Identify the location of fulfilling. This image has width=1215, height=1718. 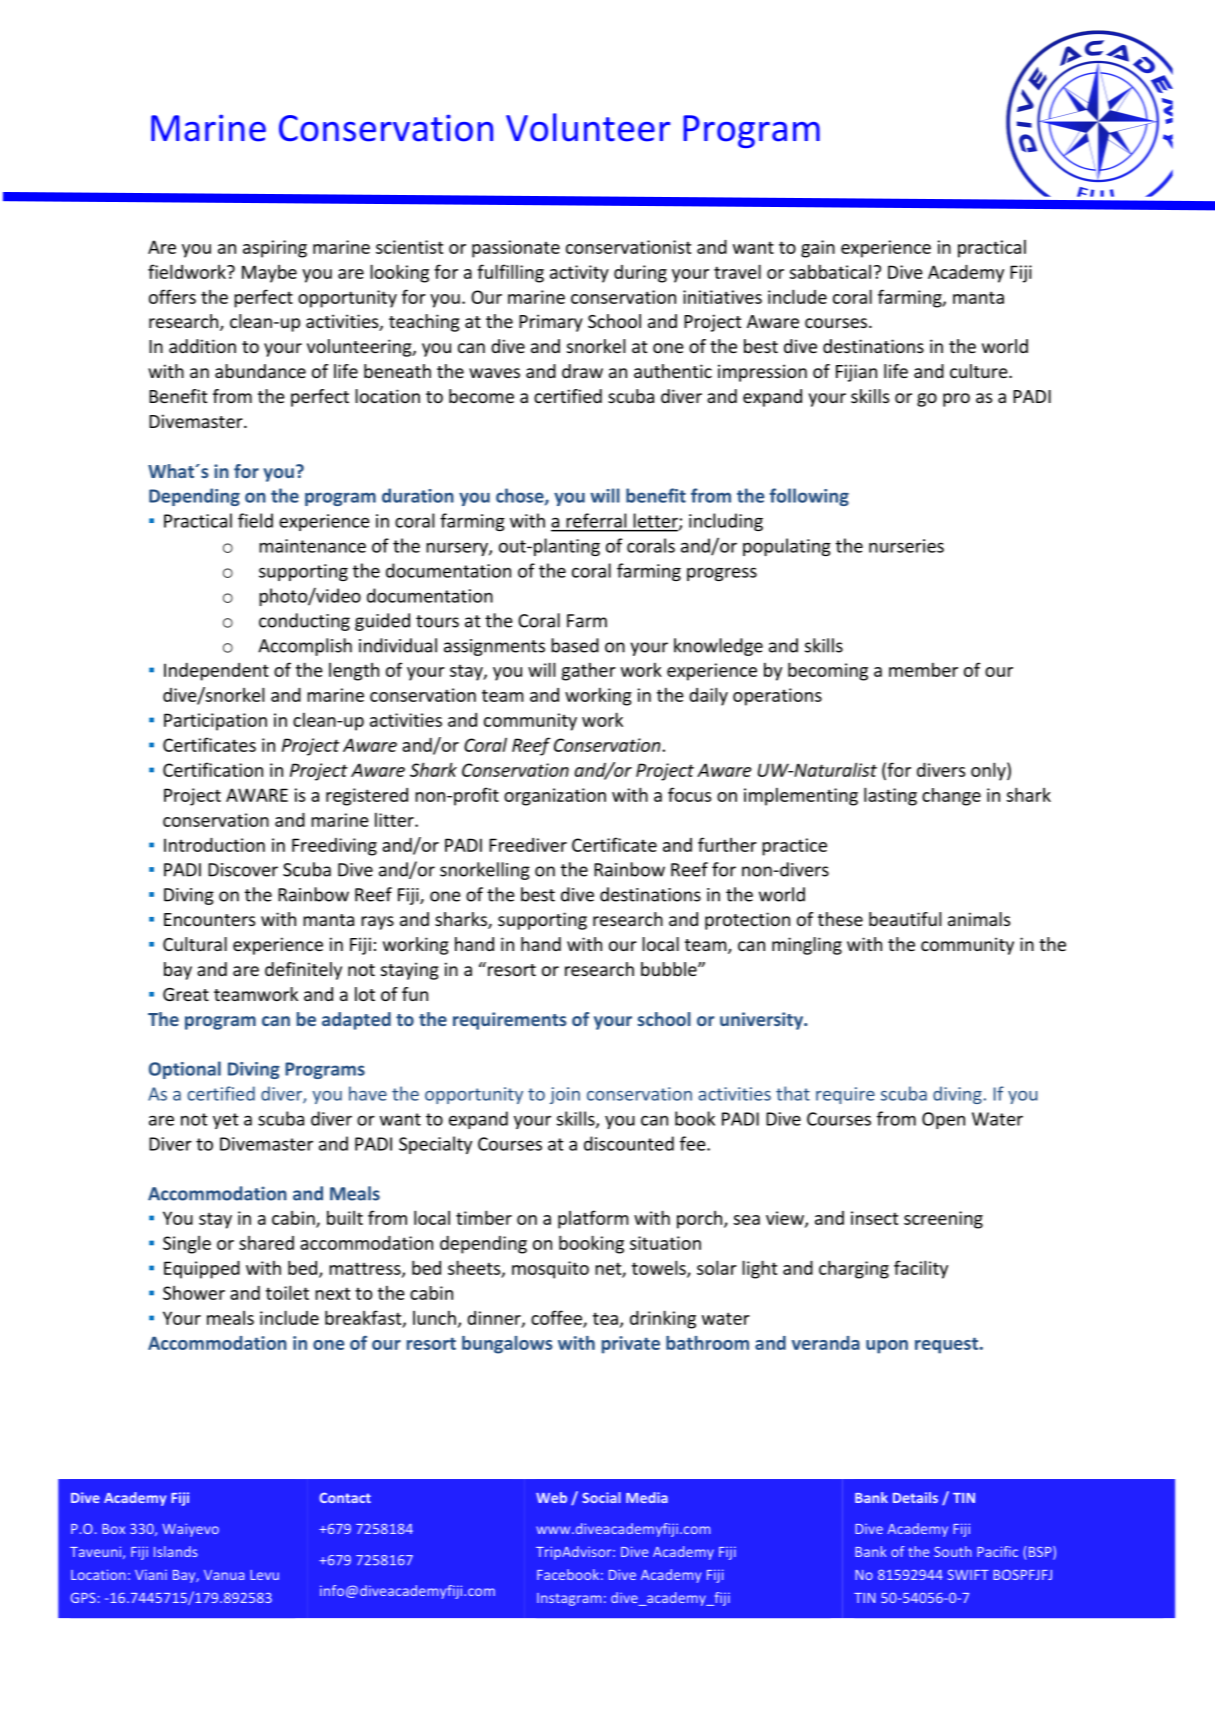
(510, 273).
